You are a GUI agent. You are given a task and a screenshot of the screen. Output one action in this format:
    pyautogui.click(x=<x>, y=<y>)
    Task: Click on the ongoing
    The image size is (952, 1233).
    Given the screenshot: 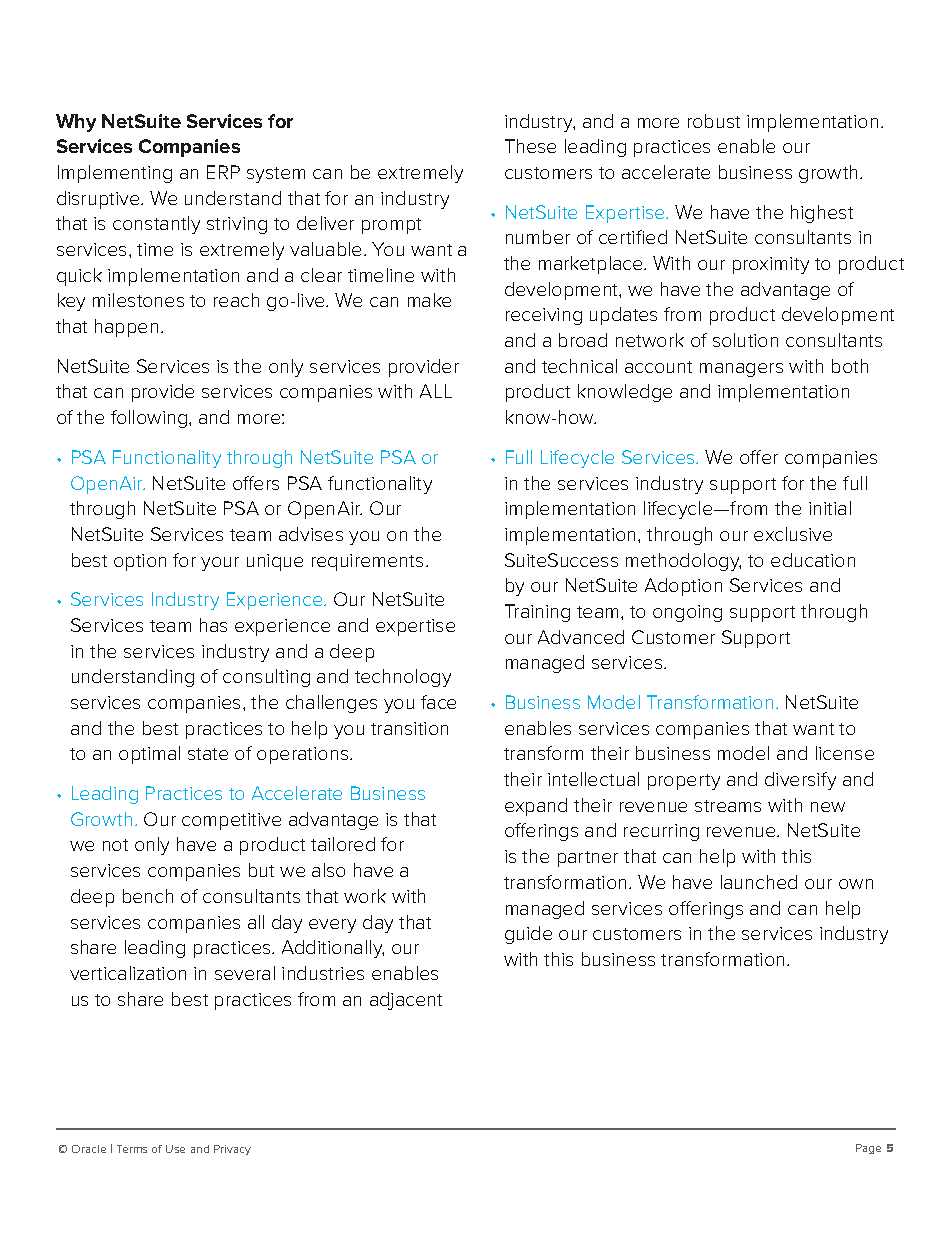 What is the action you would take?
    pyautogui.click(x=687, y=613)
